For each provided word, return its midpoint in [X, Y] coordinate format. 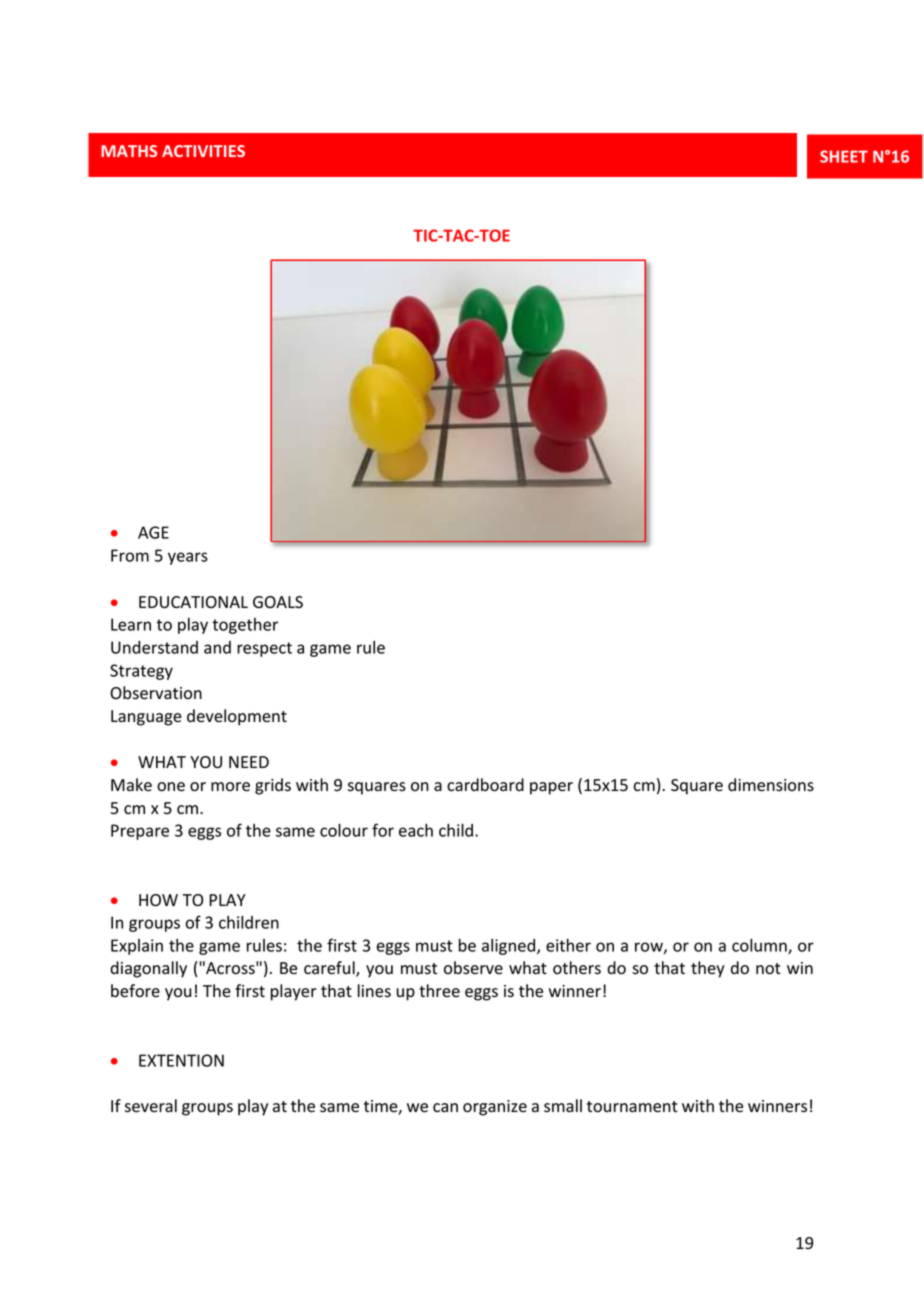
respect [264, 649]
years [188, 558]
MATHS [129, 151]
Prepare [140, 832]
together [245, 626]
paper [551, 788]
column [760, 946]
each [416, 830]
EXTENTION [181, 1060]
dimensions [771, 785]
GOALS [278, 602]
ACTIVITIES [203, 151]
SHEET [844, 156]
